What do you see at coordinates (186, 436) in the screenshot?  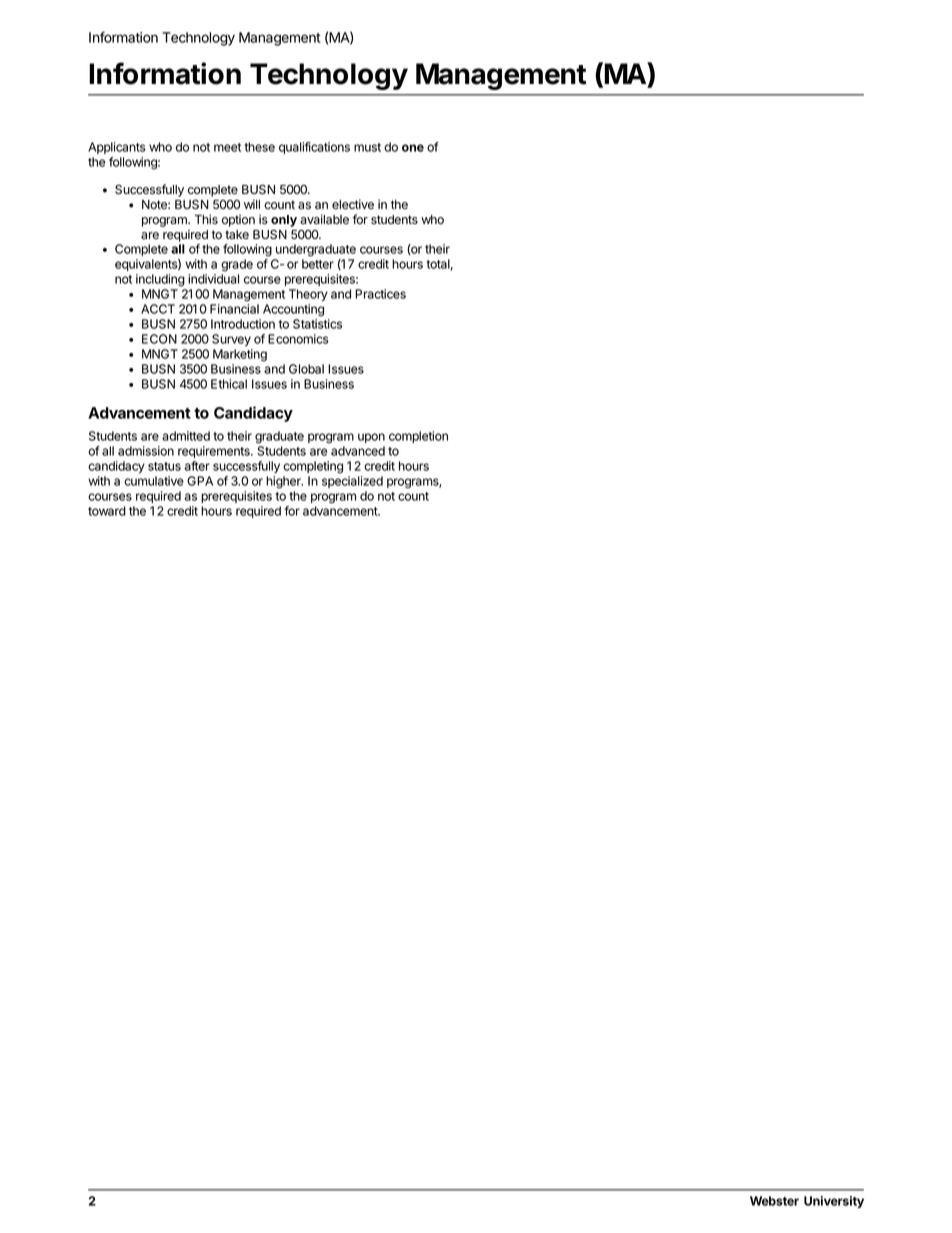 I see `admitted` at bounding box center [186, 436].
